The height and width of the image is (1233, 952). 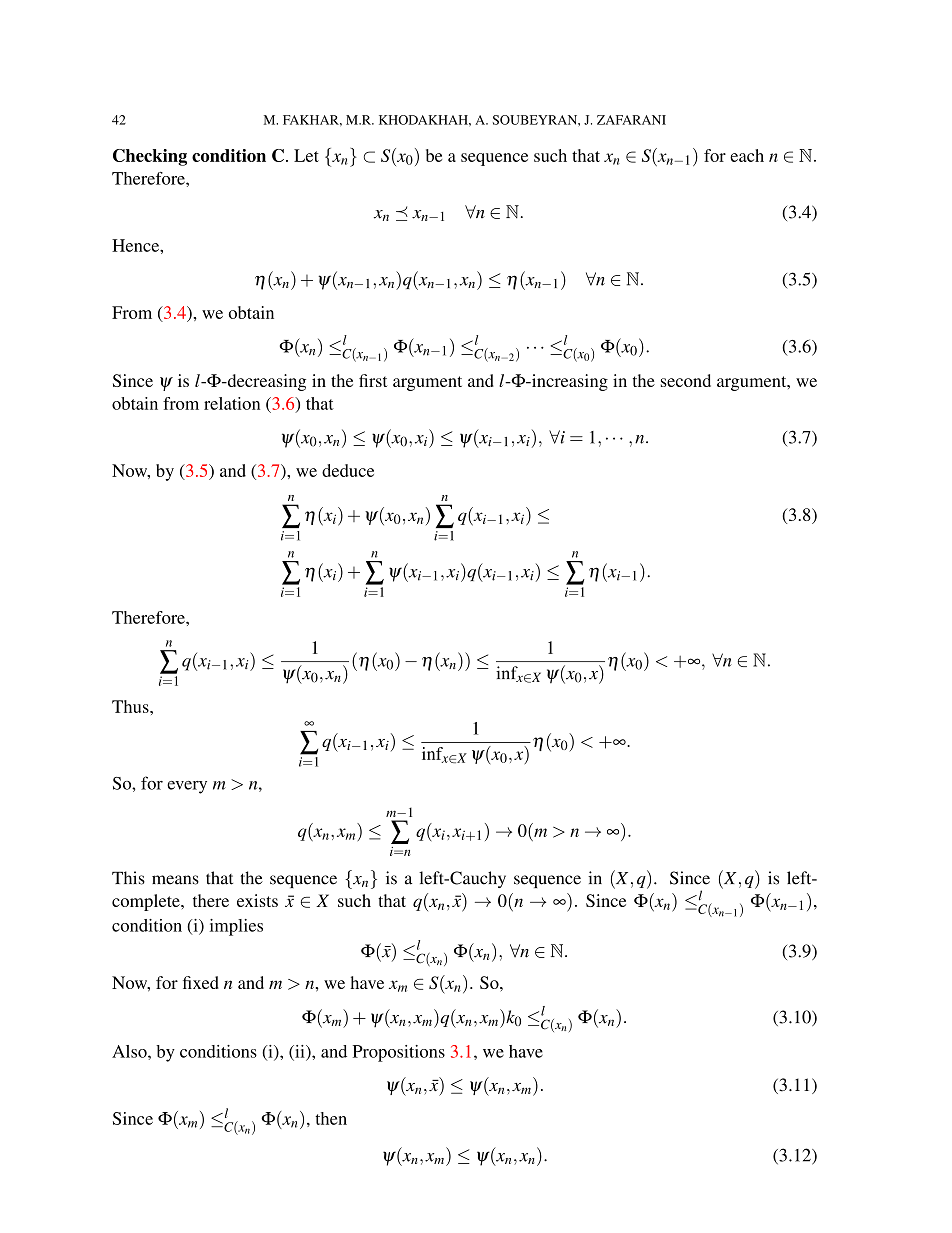 What do you see at coordinates (187, 787) in the image?
I see `every` at bounding box center [187, 787].
